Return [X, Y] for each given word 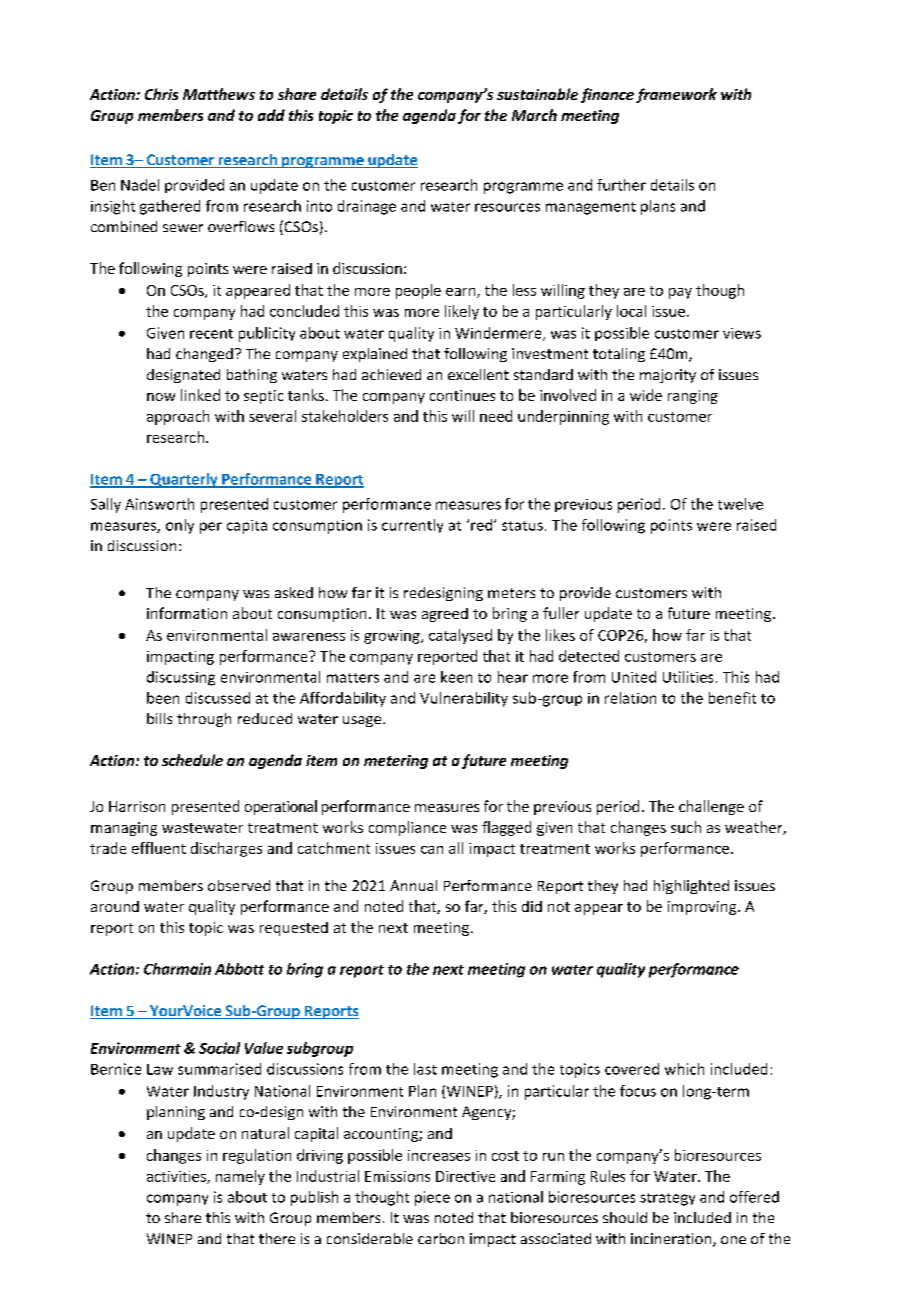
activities [177, 1177]
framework [676, 95]
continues [462, 395]
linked [200, 395]
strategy [667, 1199]
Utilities [688, 677]
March [534, 115]
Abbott [239, 969]
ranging [693, 397]
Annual [413, 885]
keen [456, 677]
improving [703, 908]
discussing [181, 678]
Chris [161, 94]
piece [432, 1198]
